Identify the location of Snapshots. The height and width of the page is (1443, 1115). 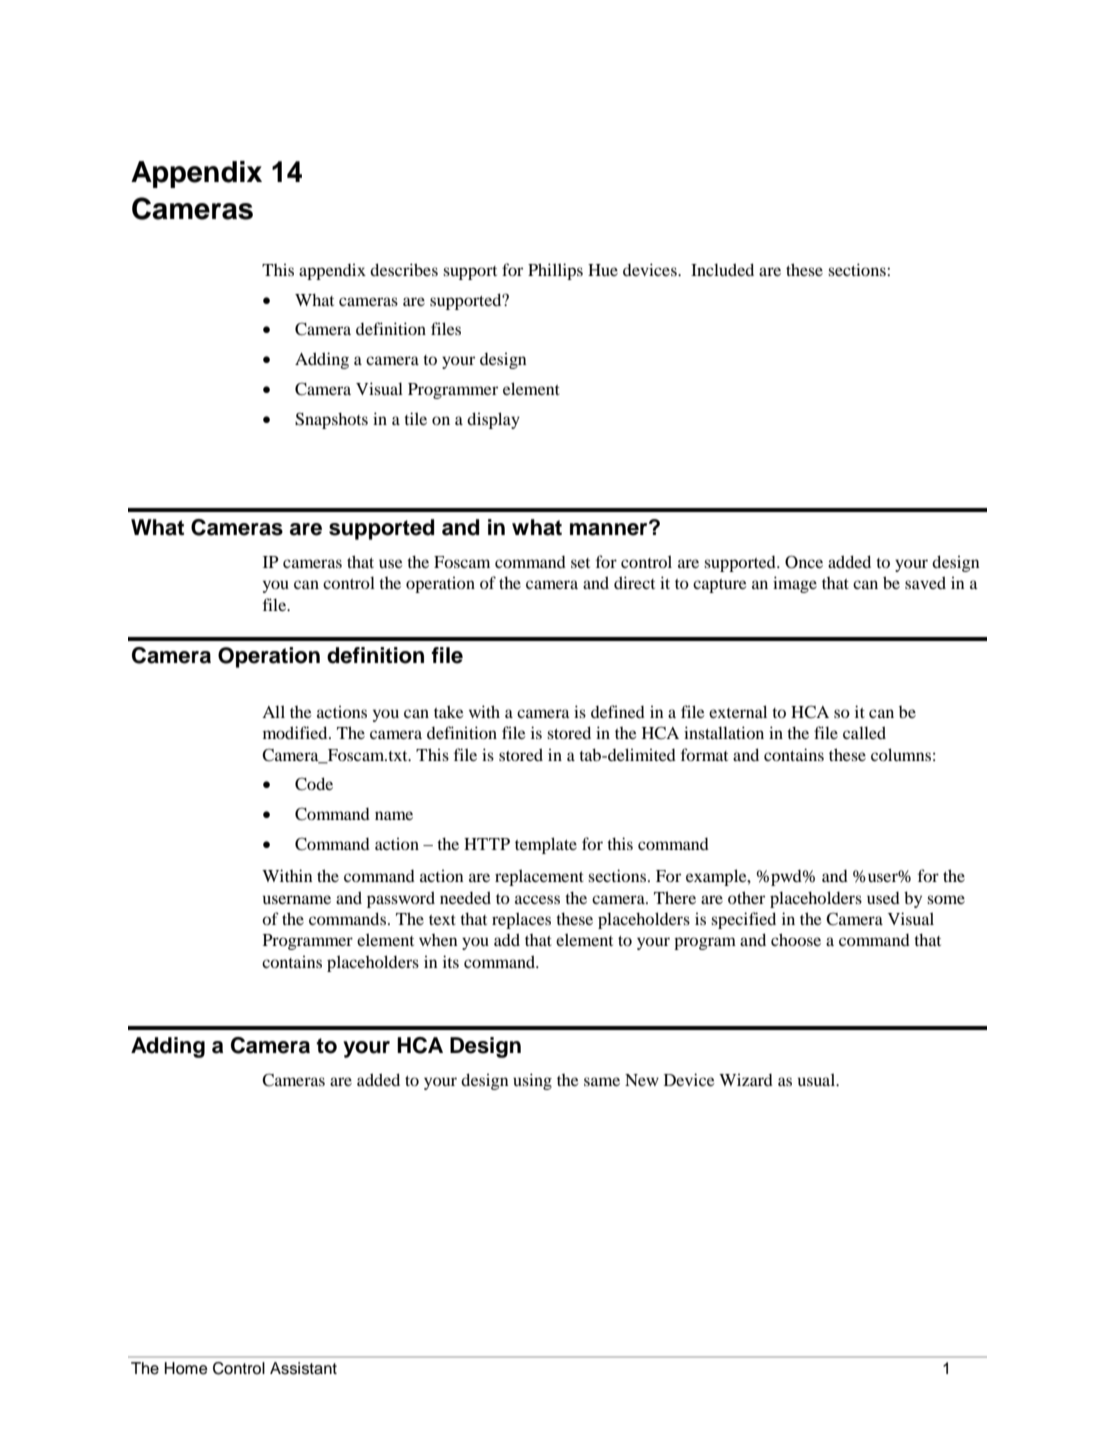
(331, 420).
